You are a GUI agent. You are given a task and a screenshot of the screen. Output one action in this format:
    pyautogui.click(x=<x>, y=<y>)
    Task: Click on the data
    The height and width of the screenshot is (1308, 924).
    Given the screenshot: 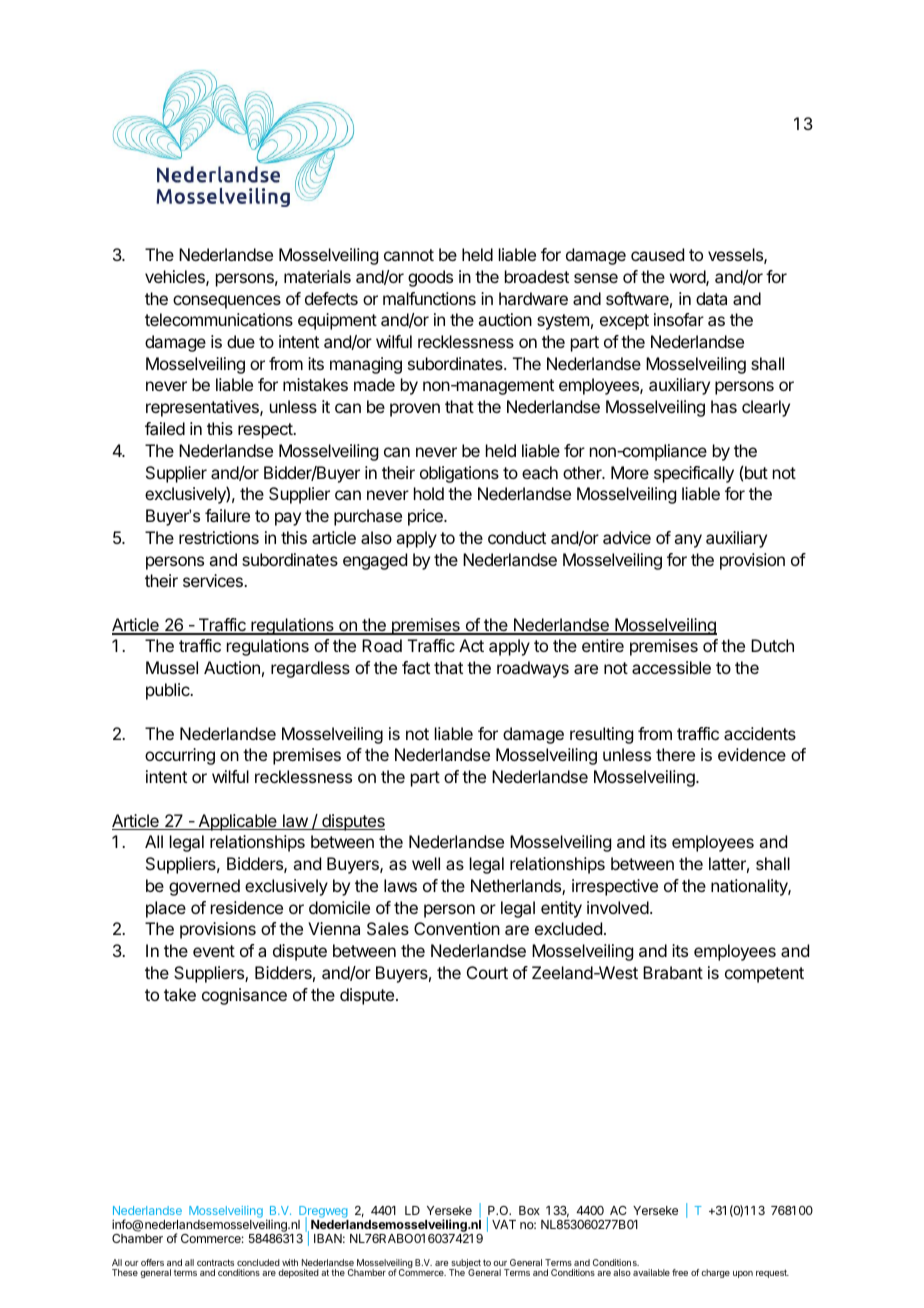 What is the action you would take?
    pyautogui.click(x=711, y=298)
